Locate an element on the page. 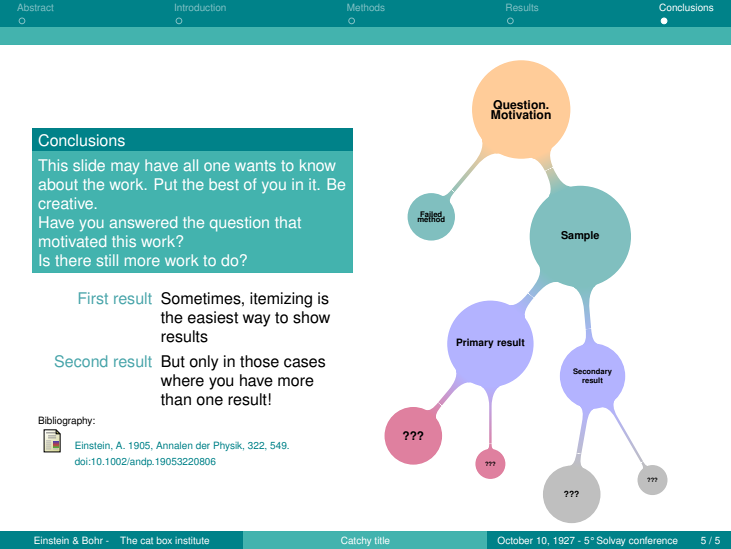 The width and height of the document is (731, 549). Abstract is located at coordinates (35, 7).
